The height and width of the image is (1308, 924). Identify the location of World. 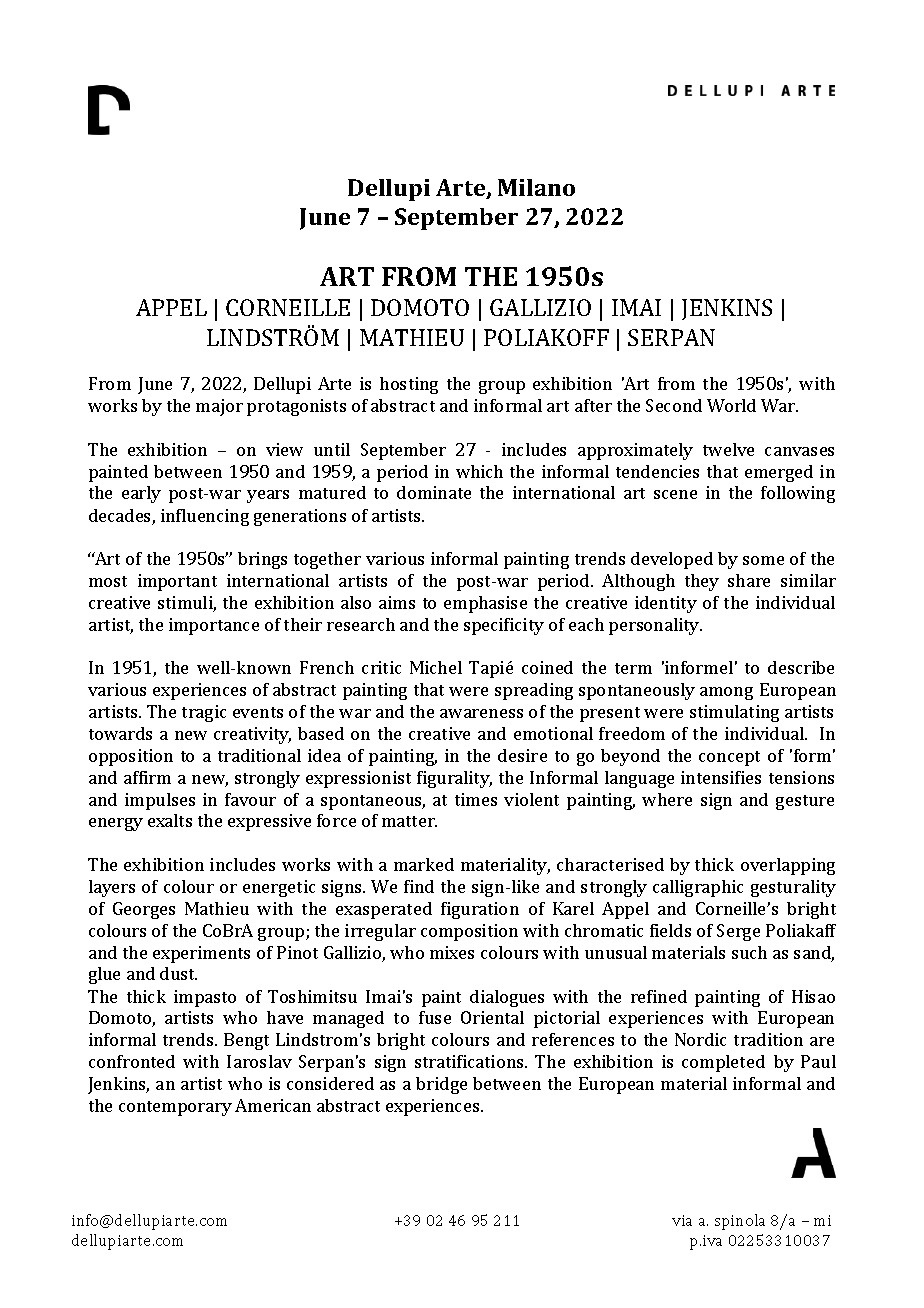
(731, 405).
